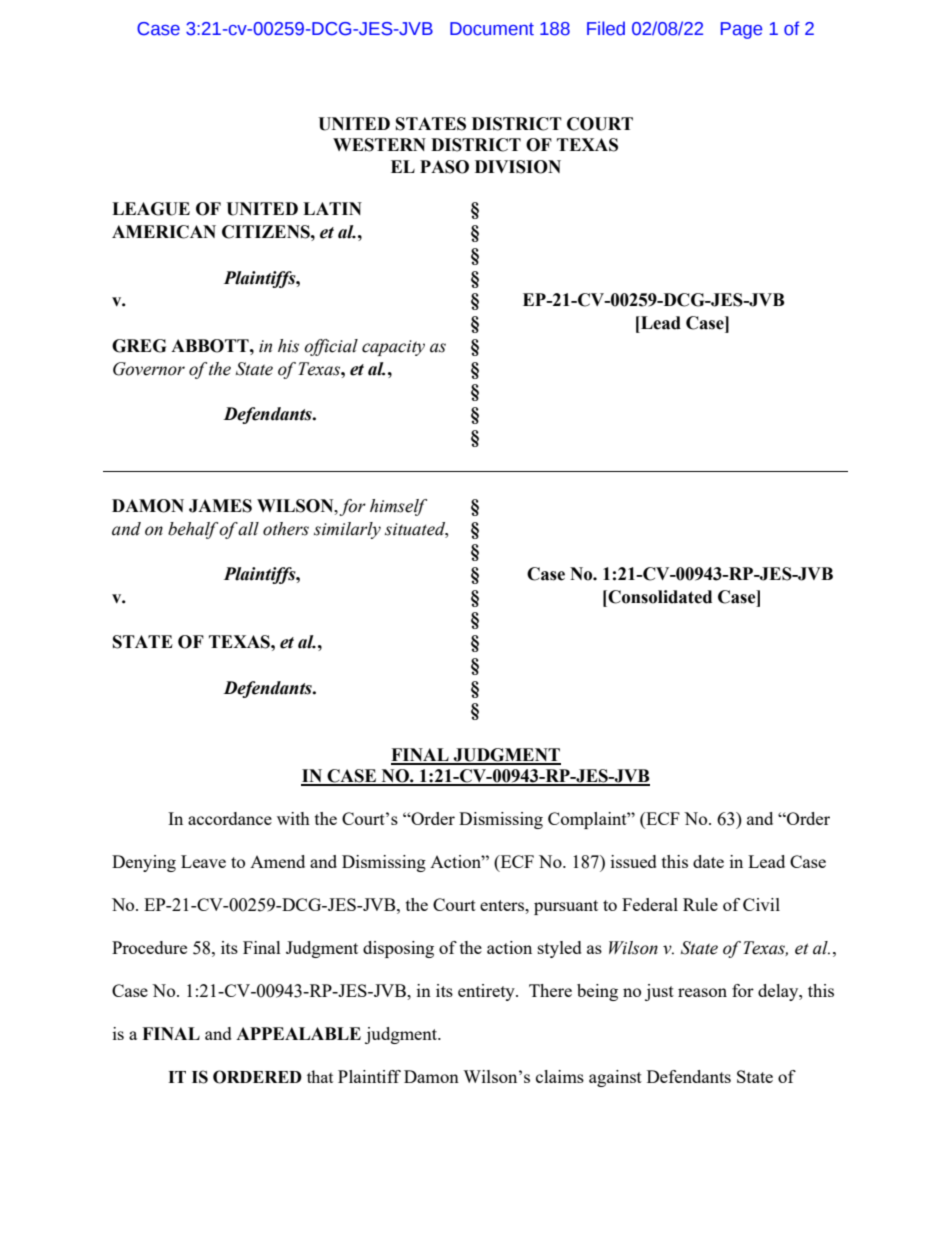  Describe the element at coordinates (518, 167) in the page. I see `DIVISION` at that location.
